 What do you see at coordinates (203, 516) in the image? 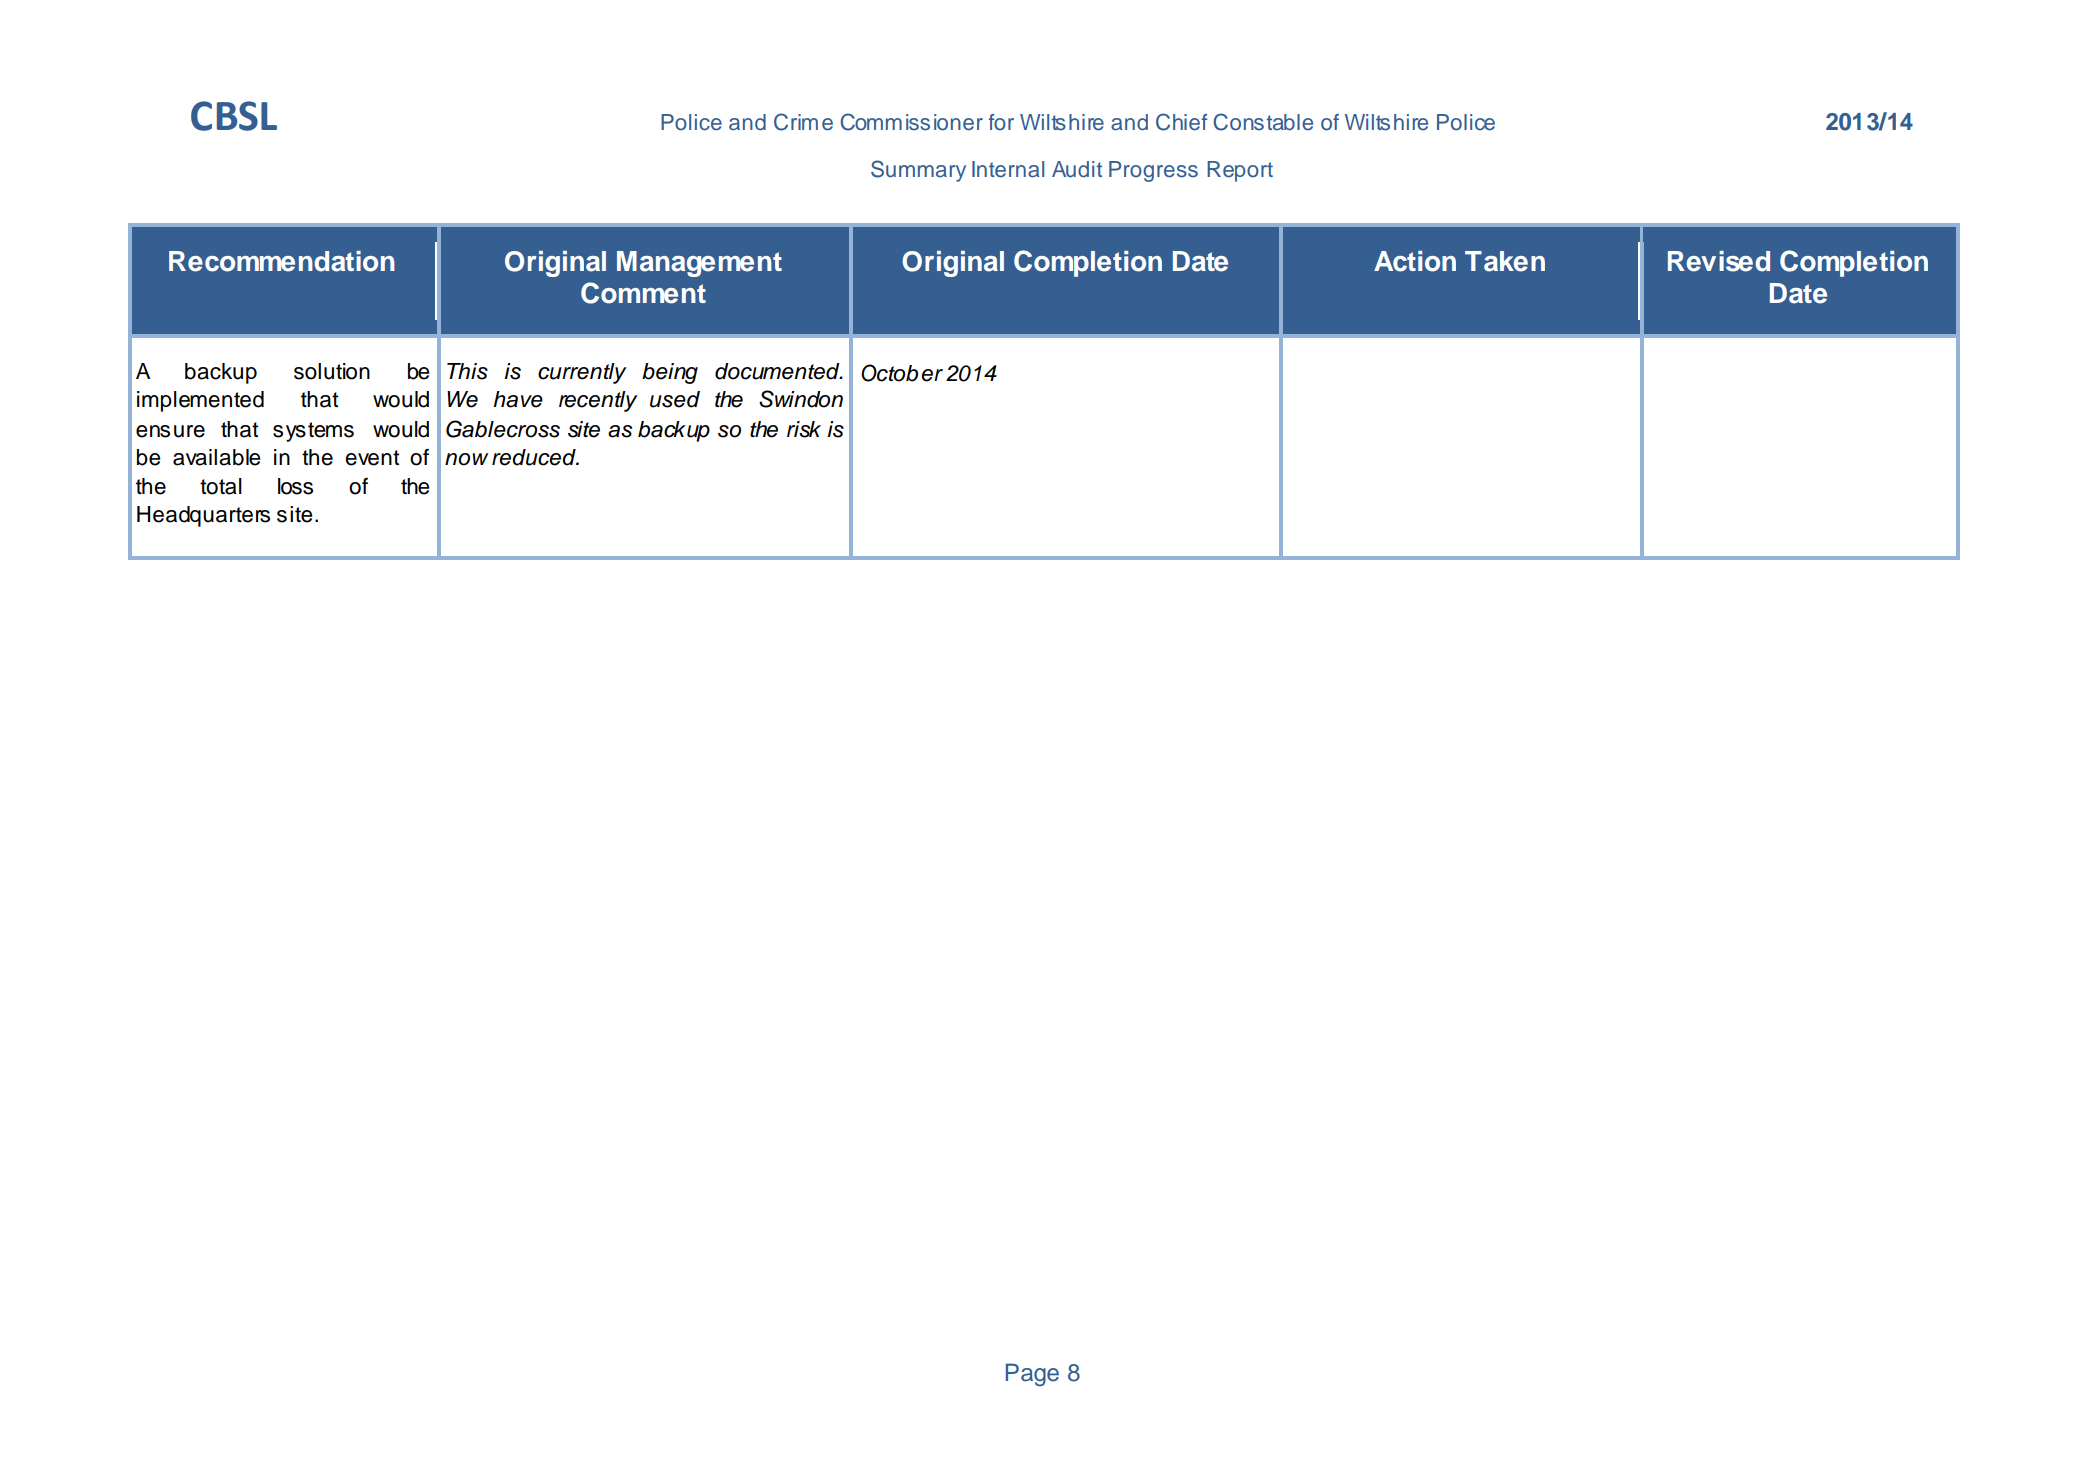
I see `Headquarters` at bounding box center [203, 516].
